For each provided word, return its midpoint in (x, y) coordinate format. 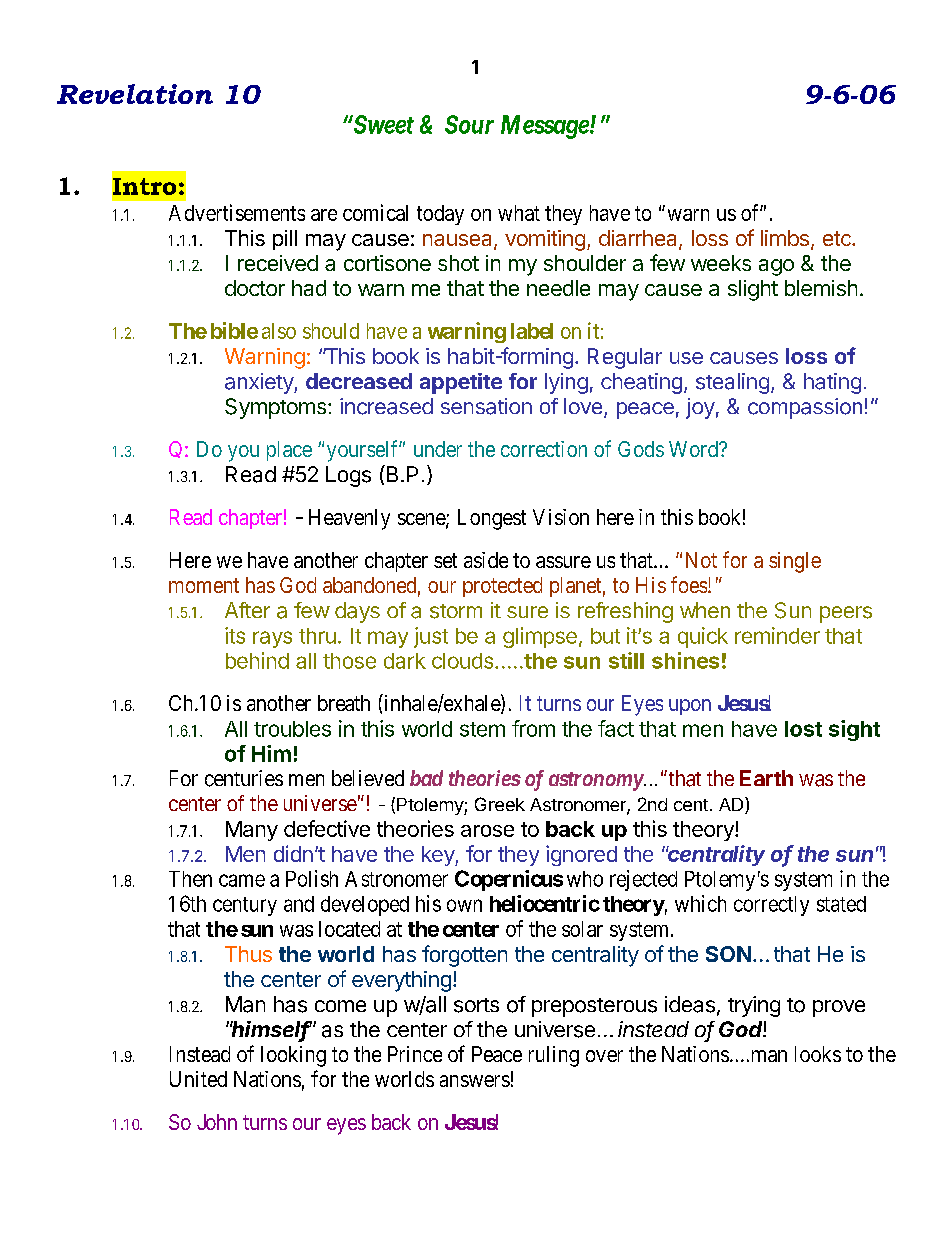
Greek (500, 804)
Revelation (135, 94)
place (289, 451)
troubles (292, 729)
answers (475, 1081)
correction (544, 449)
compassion (805, 408)
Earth (766, 778)
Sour (469, 124)
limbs (785, 238)
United (198, 1079)
